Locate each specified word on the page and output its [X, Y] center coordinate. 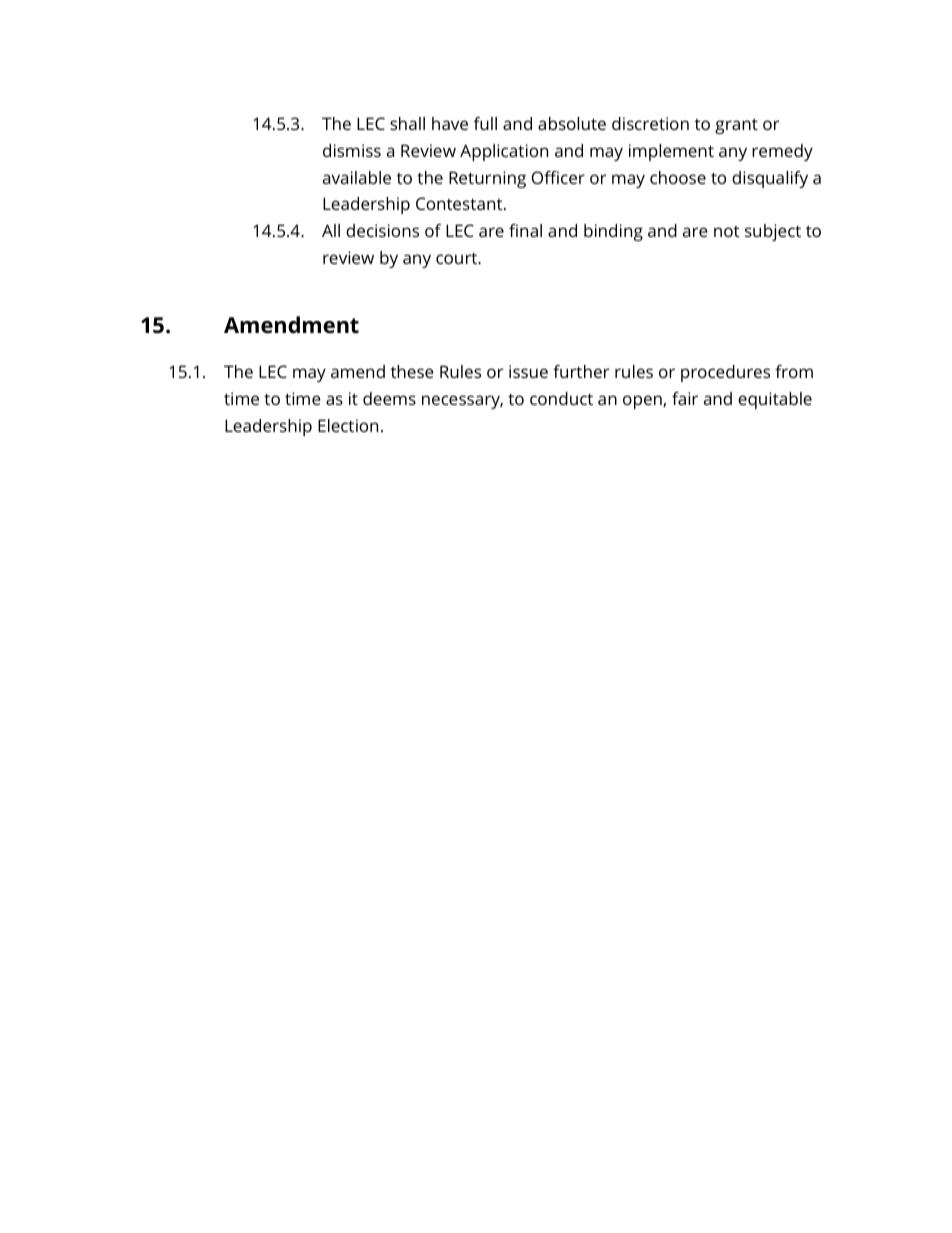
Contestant [460, 203]
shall [407, 123]
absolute [572, 123]
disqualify [770, 179]
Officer [558, 177]
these [412, 371]
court [458, 258]
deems [389, 398]
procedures [725, 373]
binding [613, 232]
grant [736, 126]
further [581, 371]
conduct [561, 398]
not [726, 231]
